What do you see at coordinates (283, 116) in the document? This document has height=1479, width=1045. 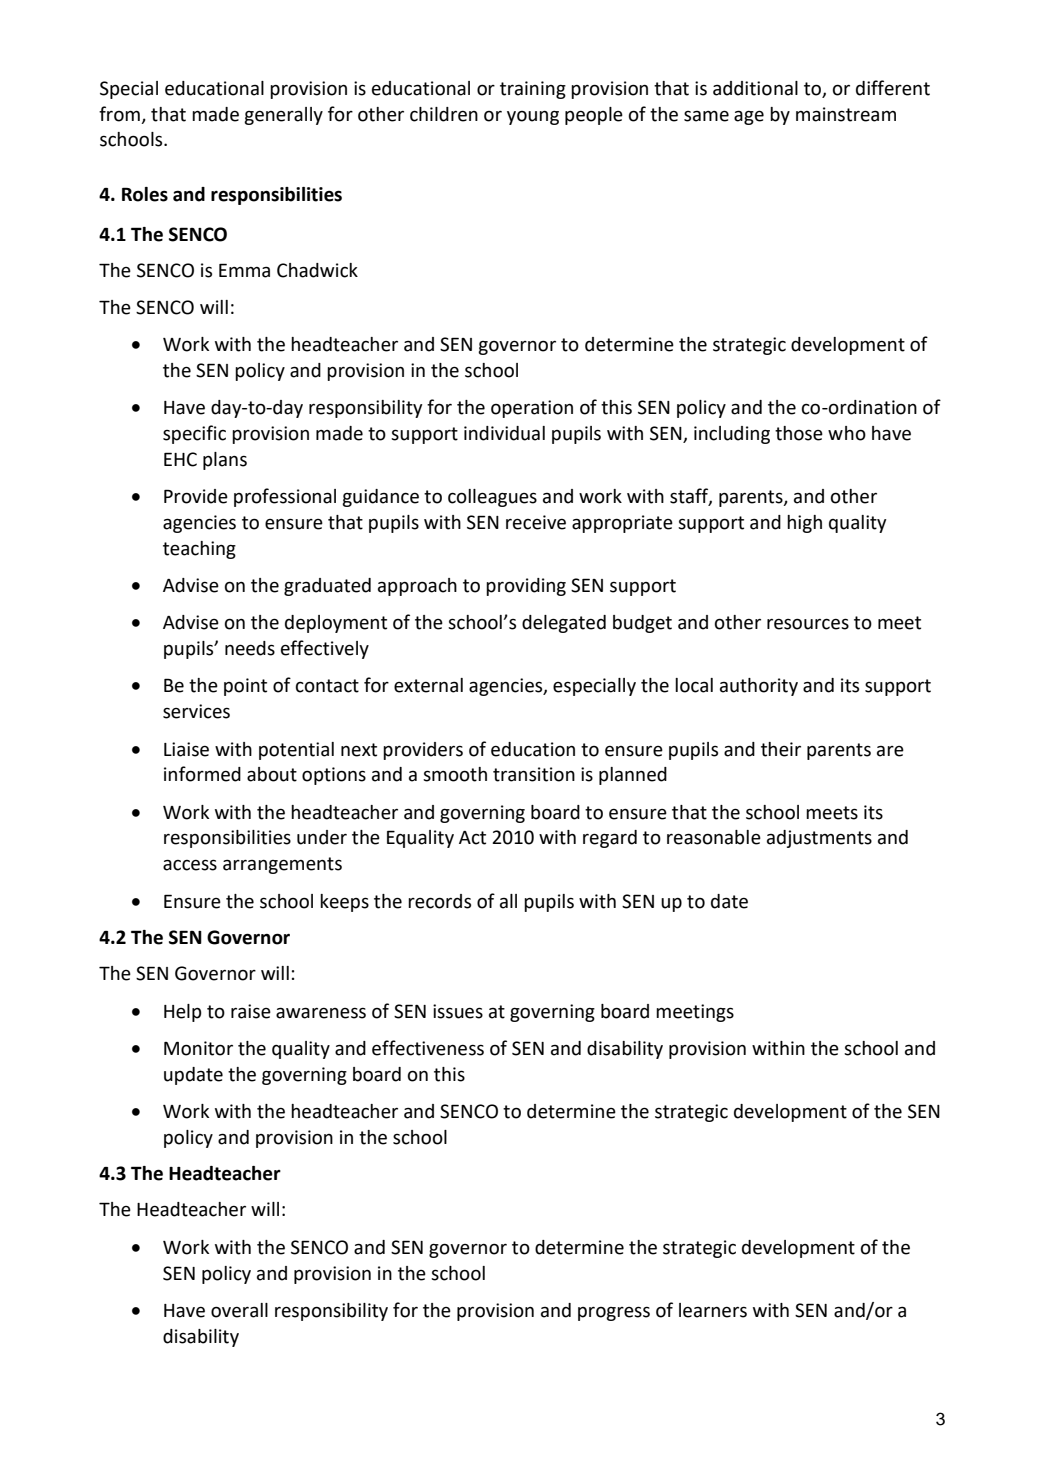 I see `generally` at bounding box center [283, 116].
